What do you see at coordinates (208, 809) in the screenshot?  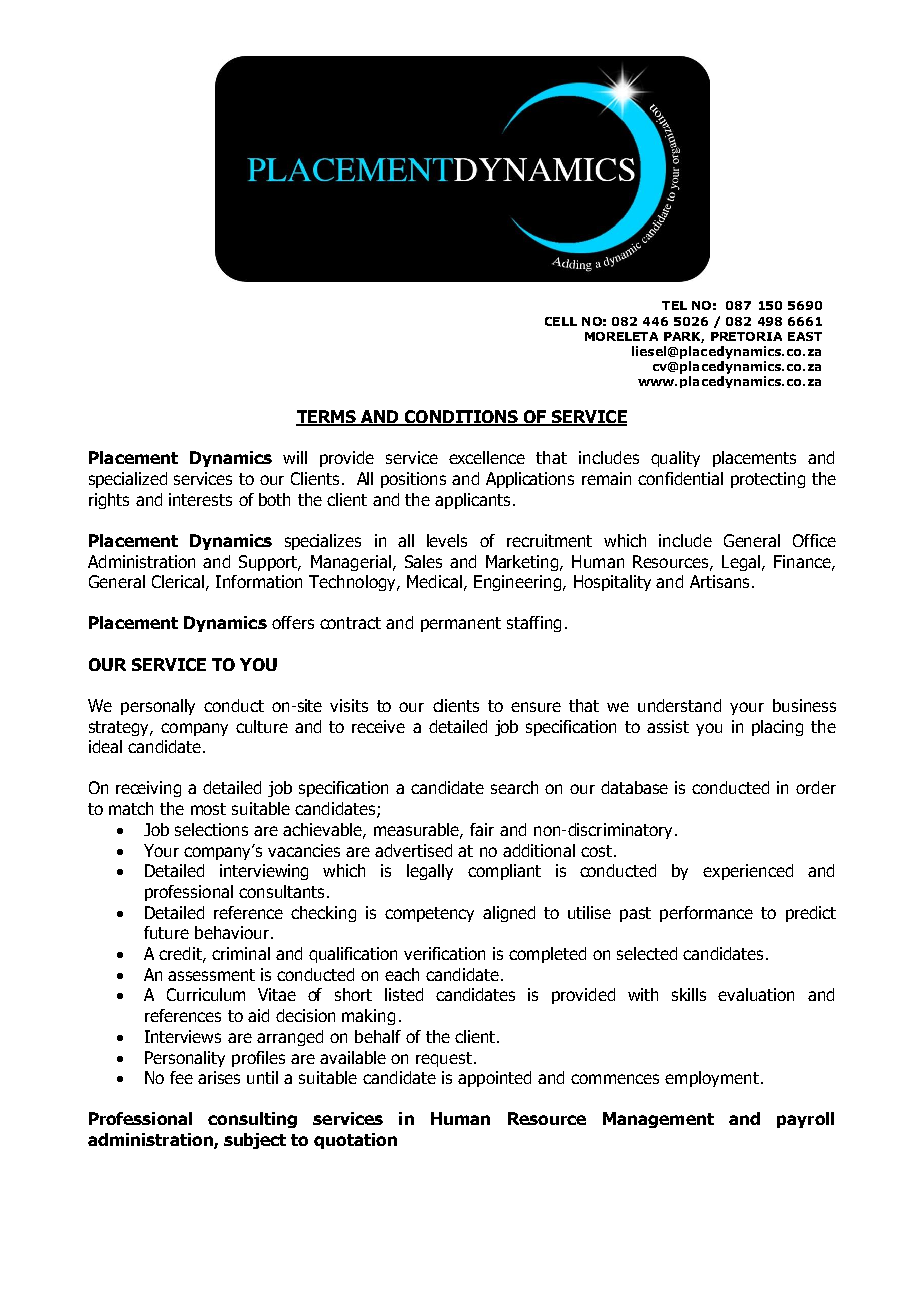 I see `most` at bounding box center [208, 809].
